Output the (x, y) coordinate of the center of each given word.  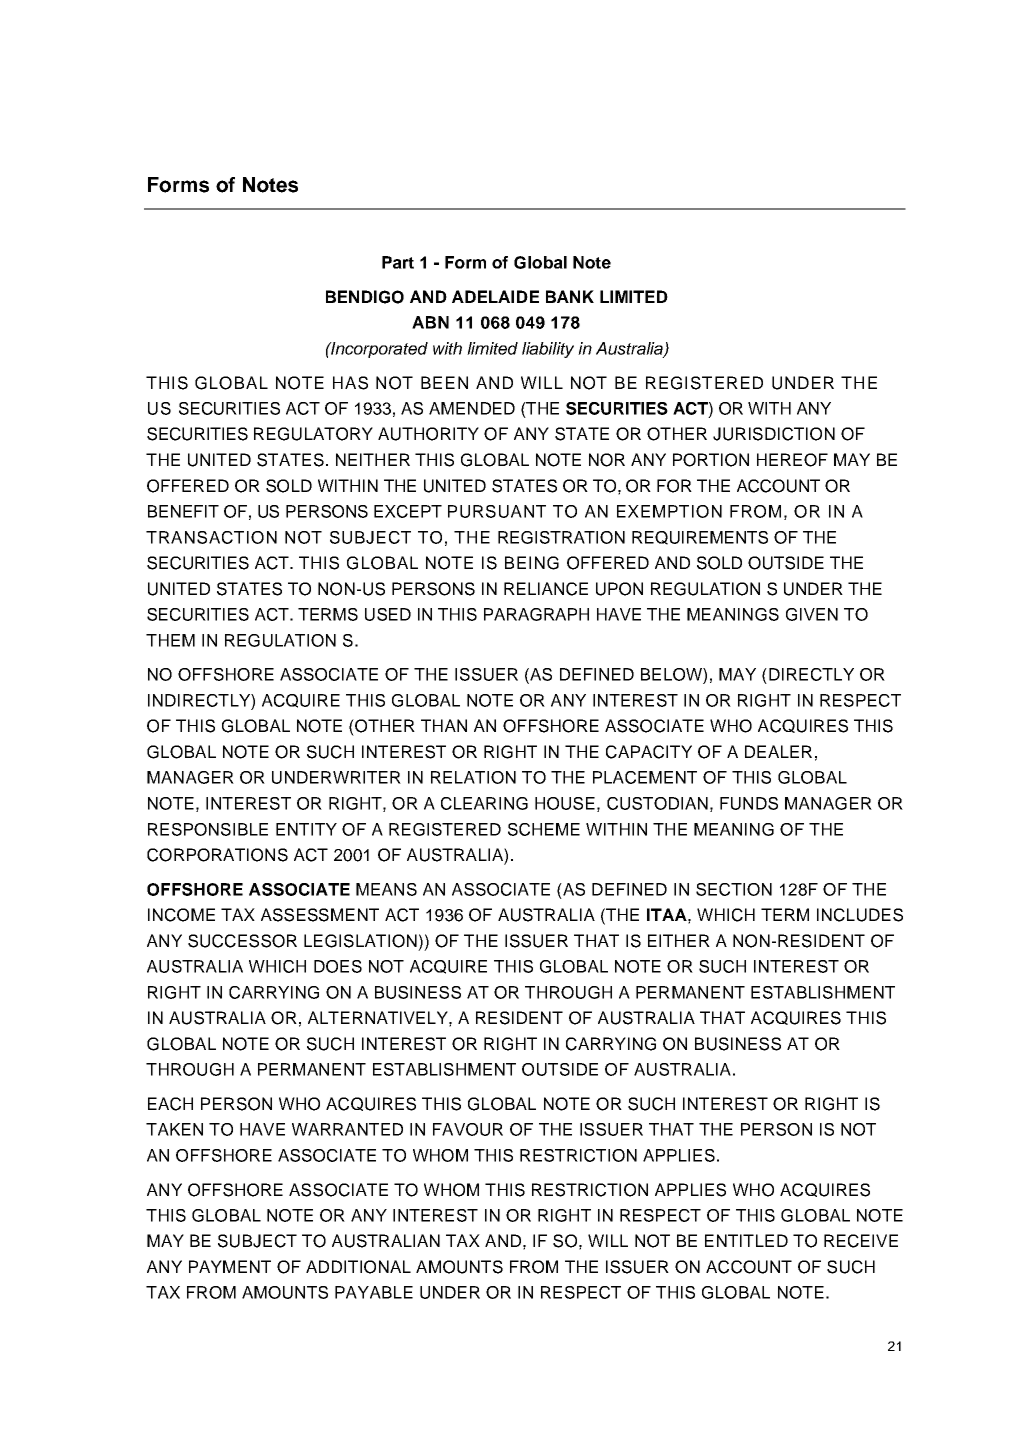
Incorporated (378, 350)
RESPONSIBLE (208, 829)
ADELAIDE (495, 296)
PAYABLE (374, 1292)
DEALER (778, 751)
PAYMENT (230, 1266)
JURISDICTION (774, 434)
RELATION (473, 777)
